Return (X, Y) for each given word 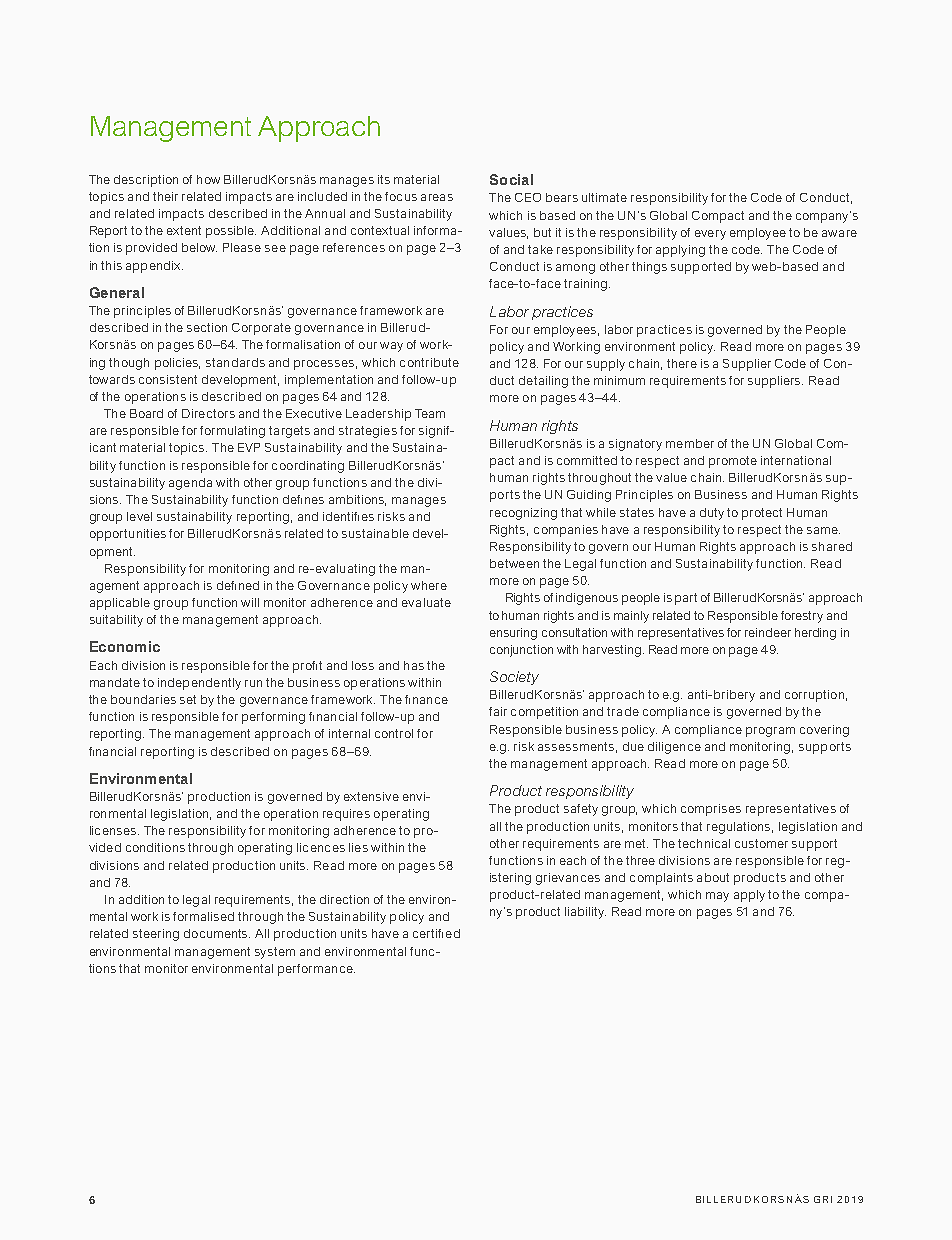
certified (436, 933)
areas (437, 197)
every (710, 235)
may (717, 897)
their (165, 196)
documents (217, 933)
